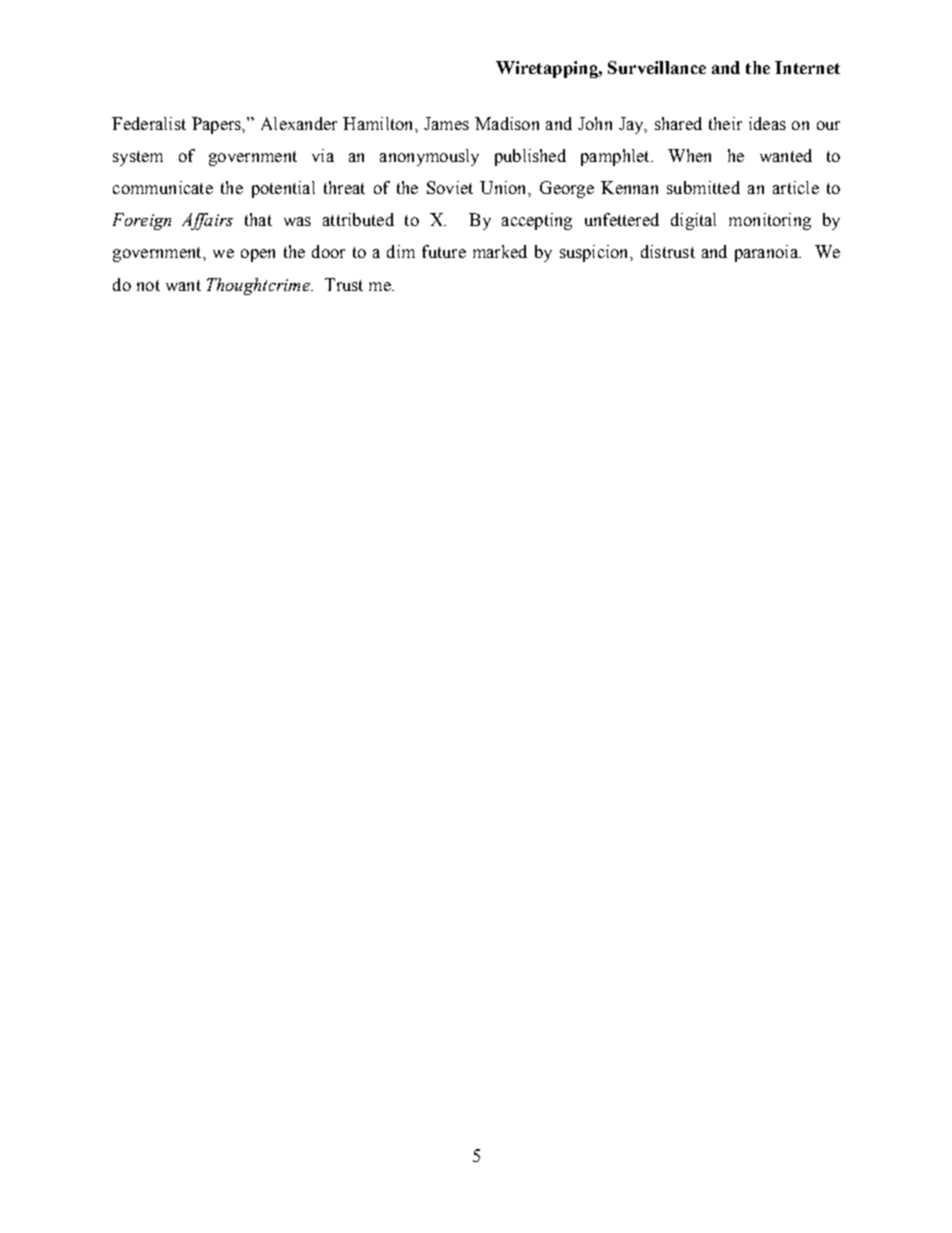 The image size is (952, 1233). Describe the element at coordinates (507, 123) in the document. I see `Madison` at that location.
